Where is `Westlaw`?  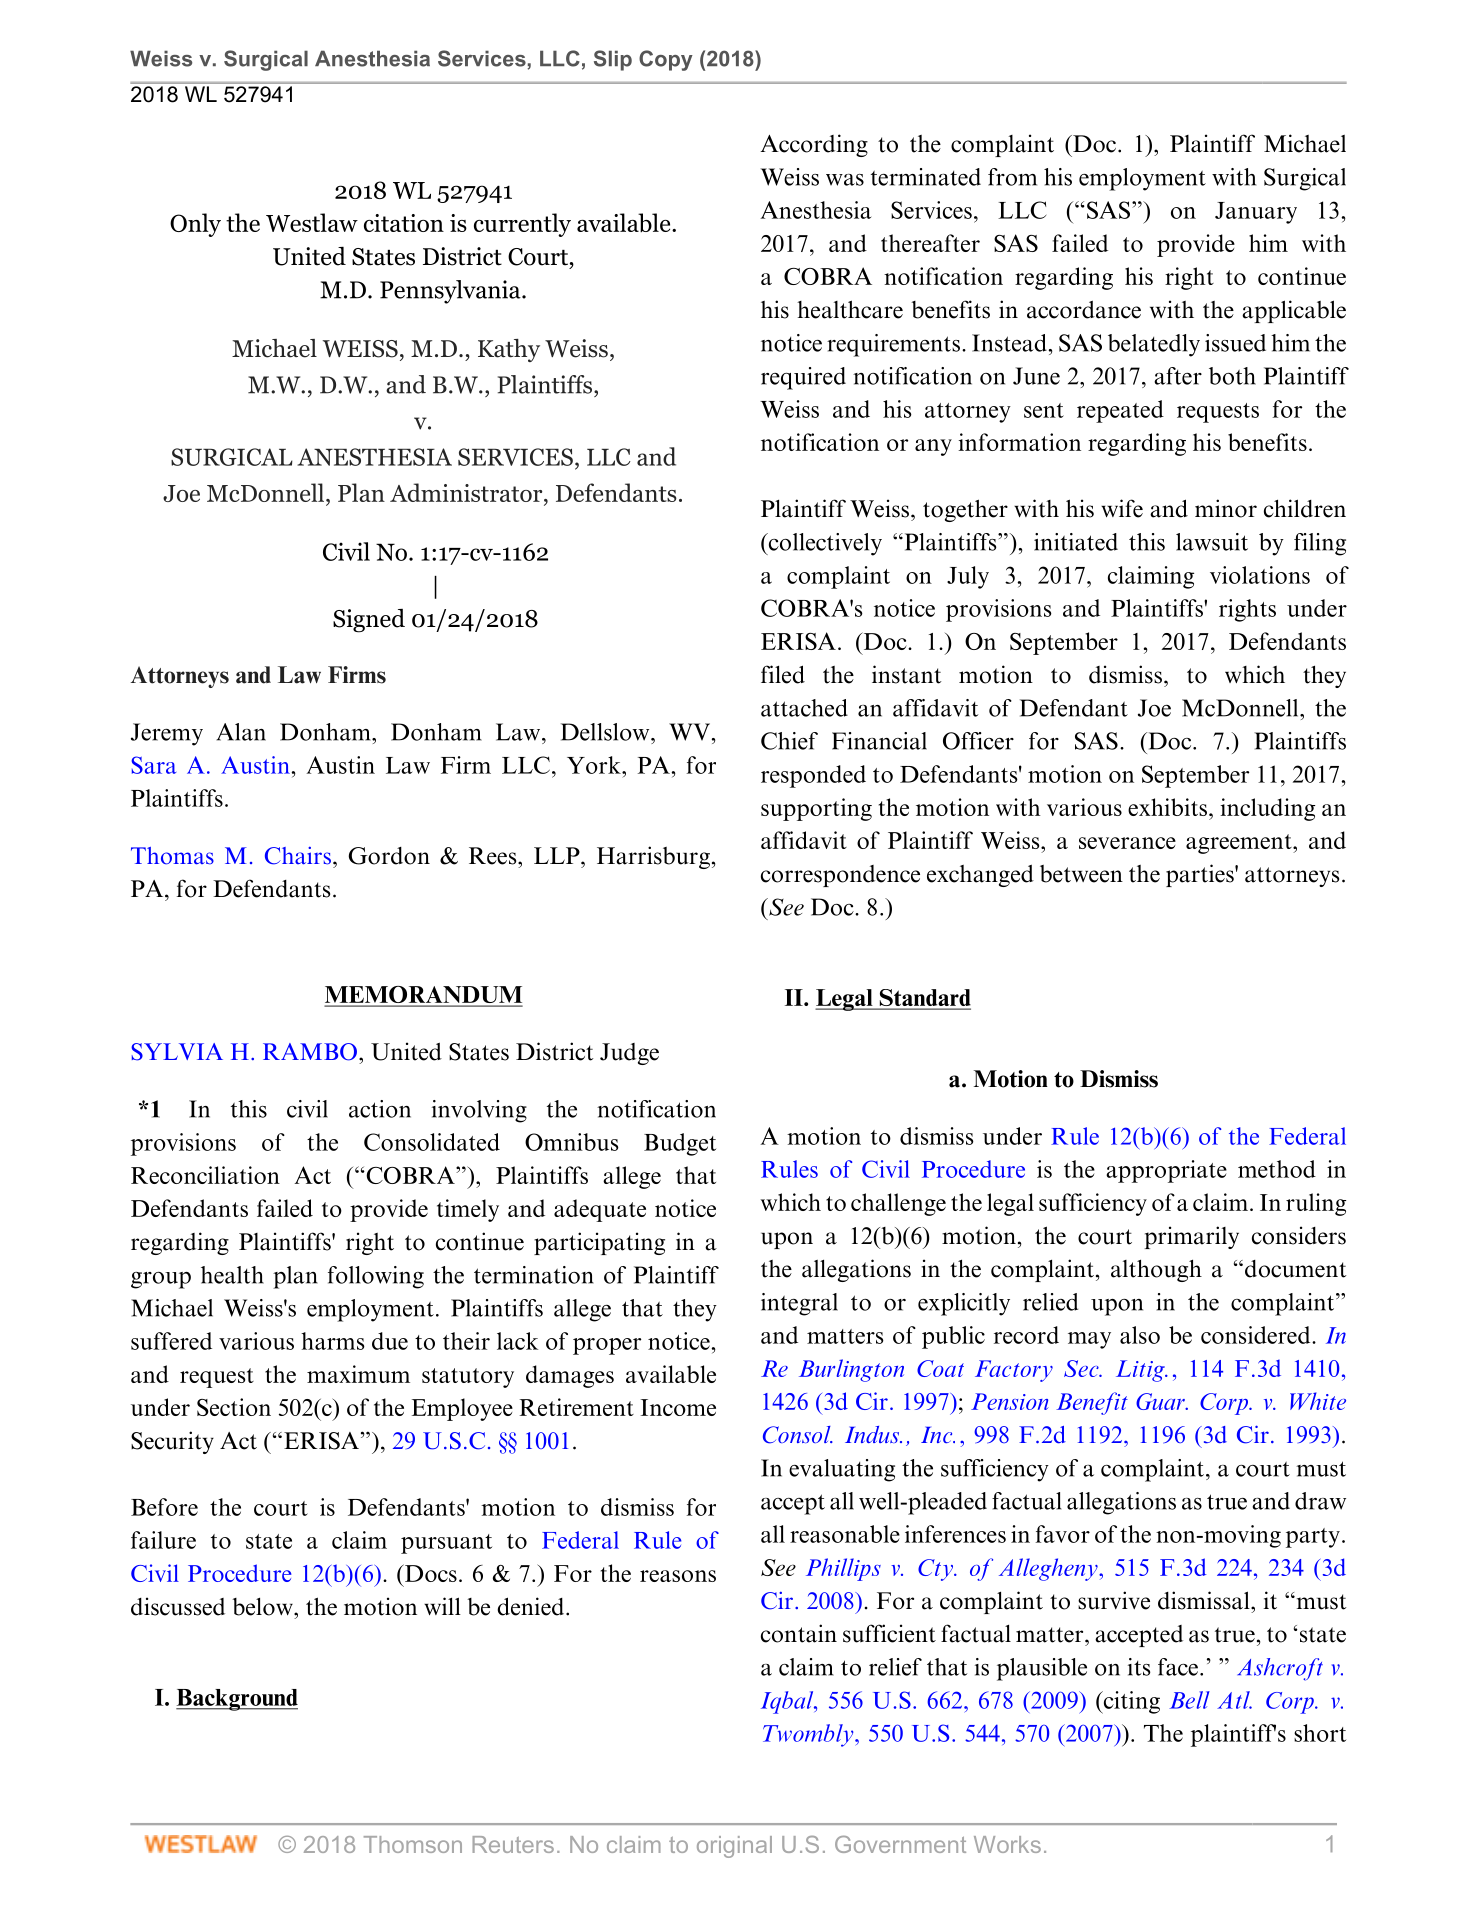 Westlaw is located at coordinates (312, 222).
